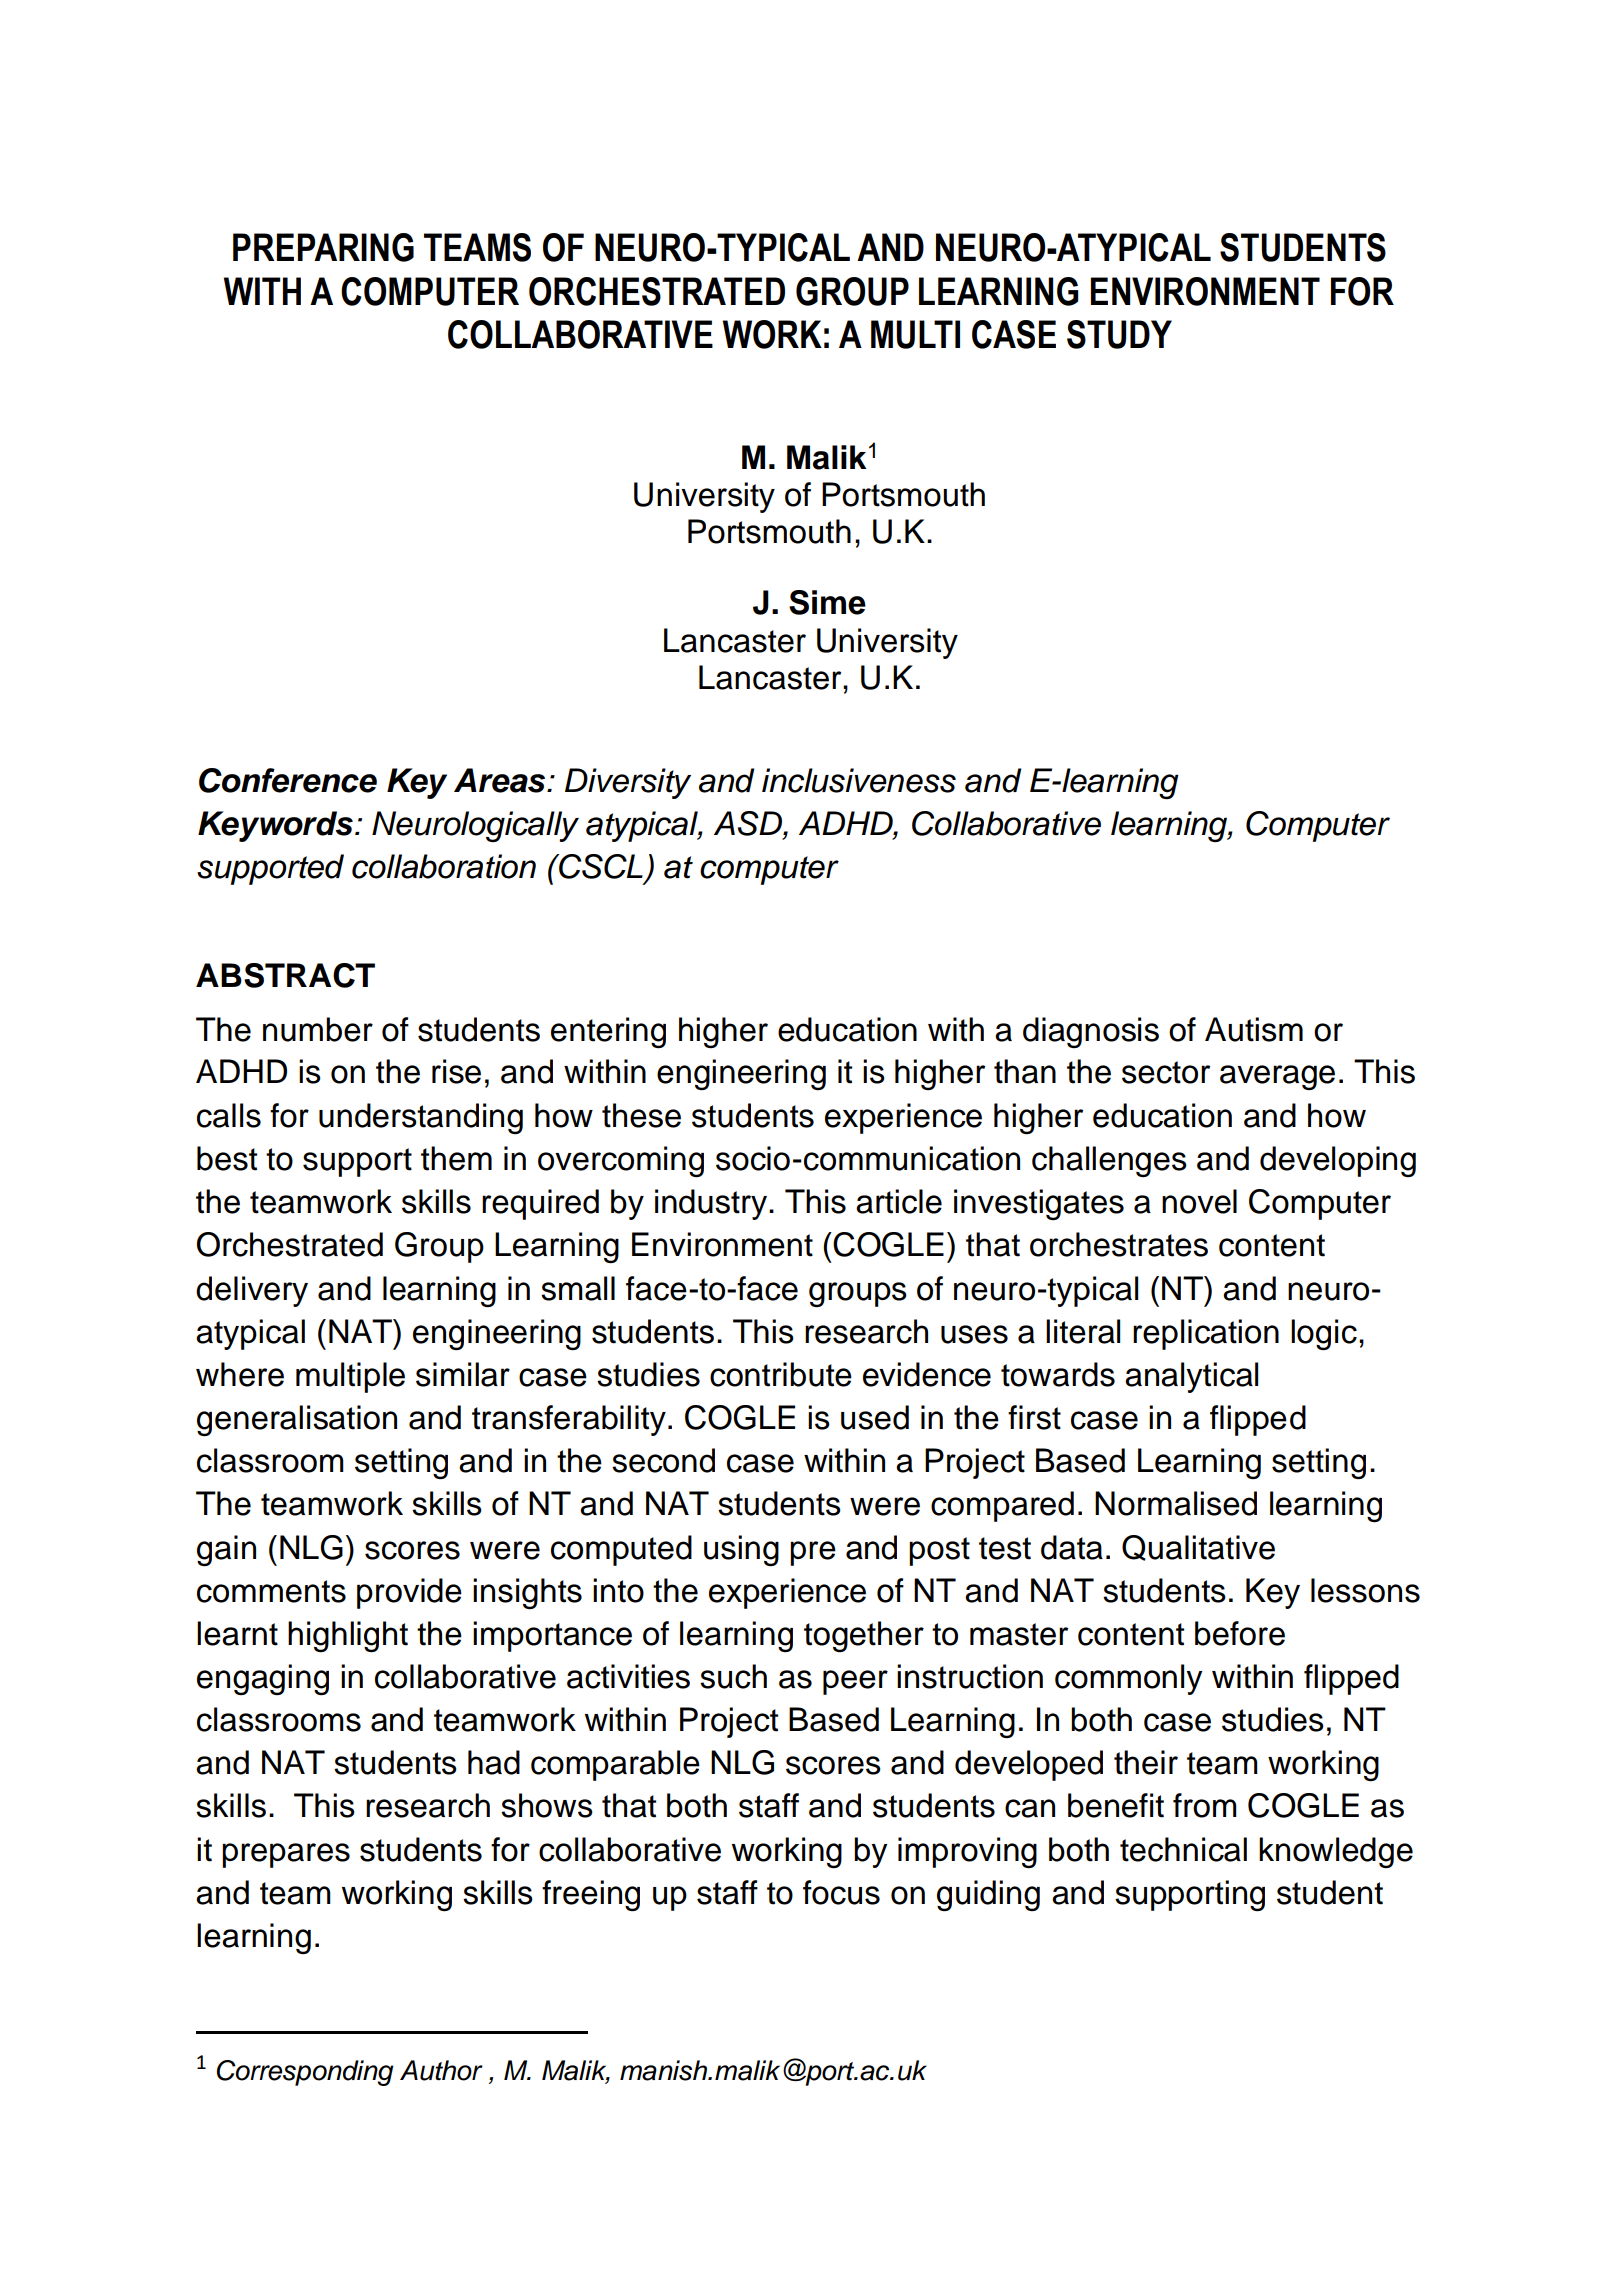 This screenshot has height=2290, width=1619. Describe the element at coordinates (875, 1417) in the screenshot. I see `used` at that location.
